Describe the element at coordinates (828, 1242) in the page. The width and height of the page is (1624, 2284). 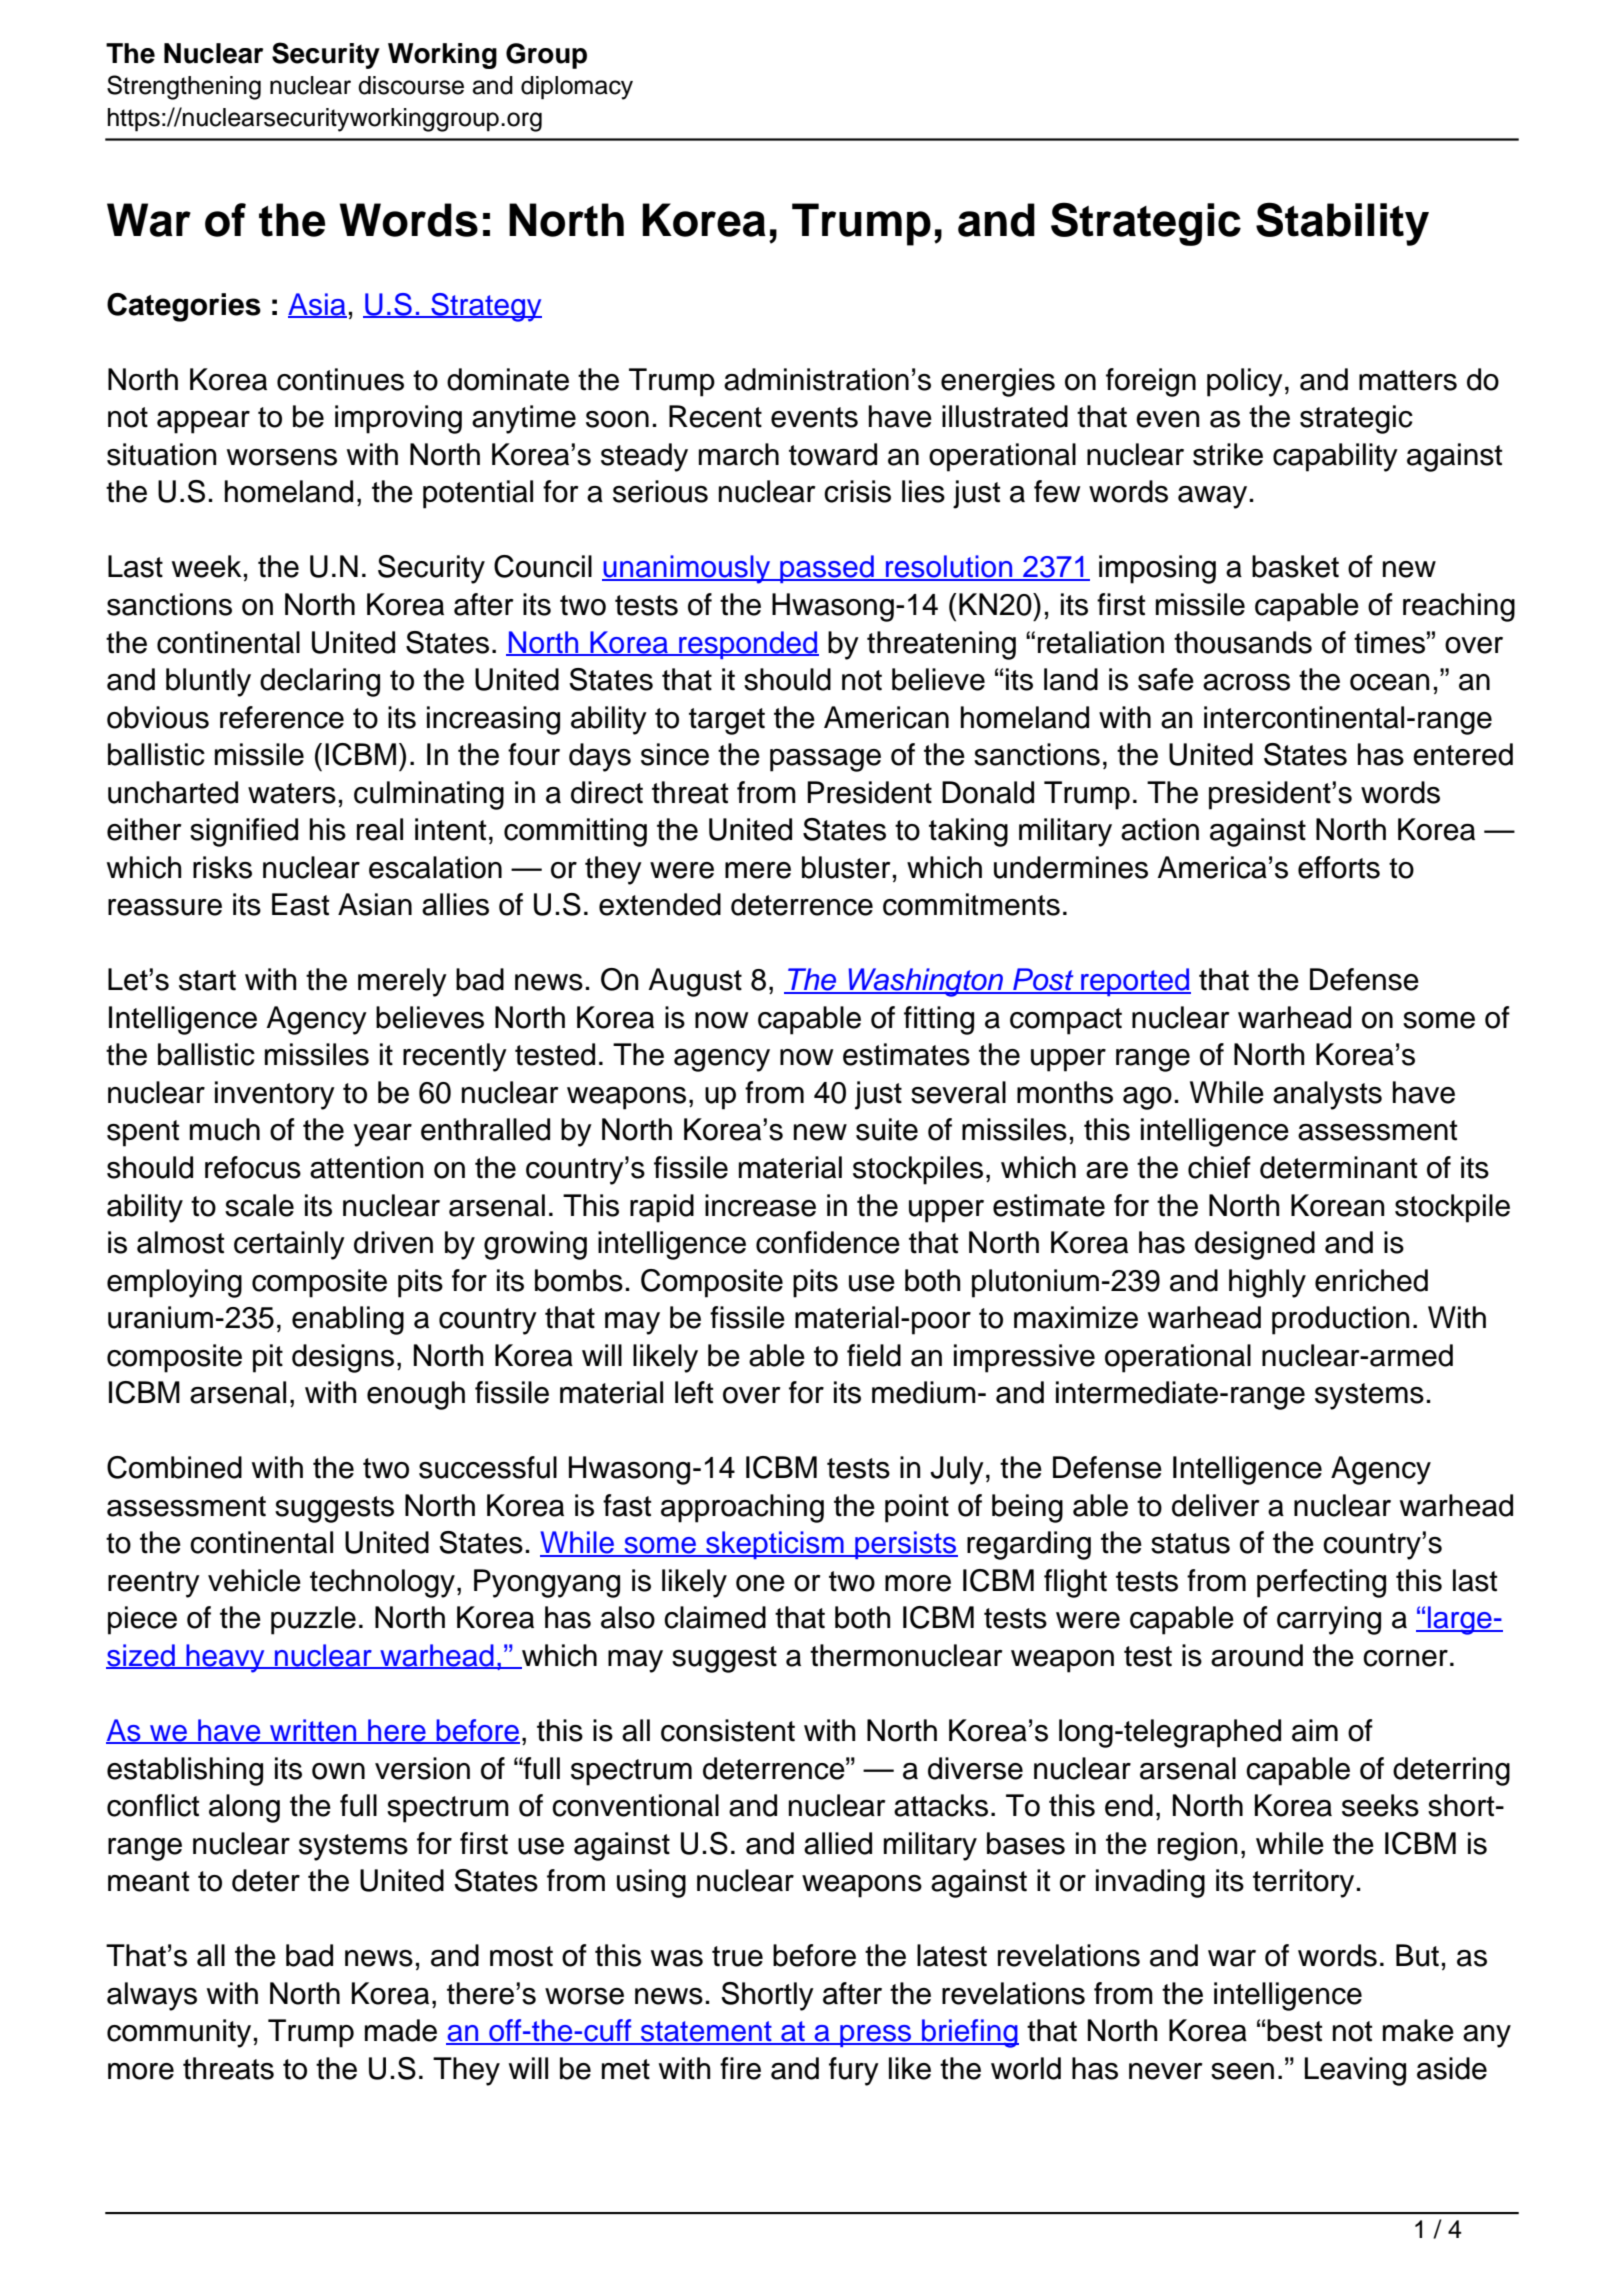
I see `confidence` at that location.
